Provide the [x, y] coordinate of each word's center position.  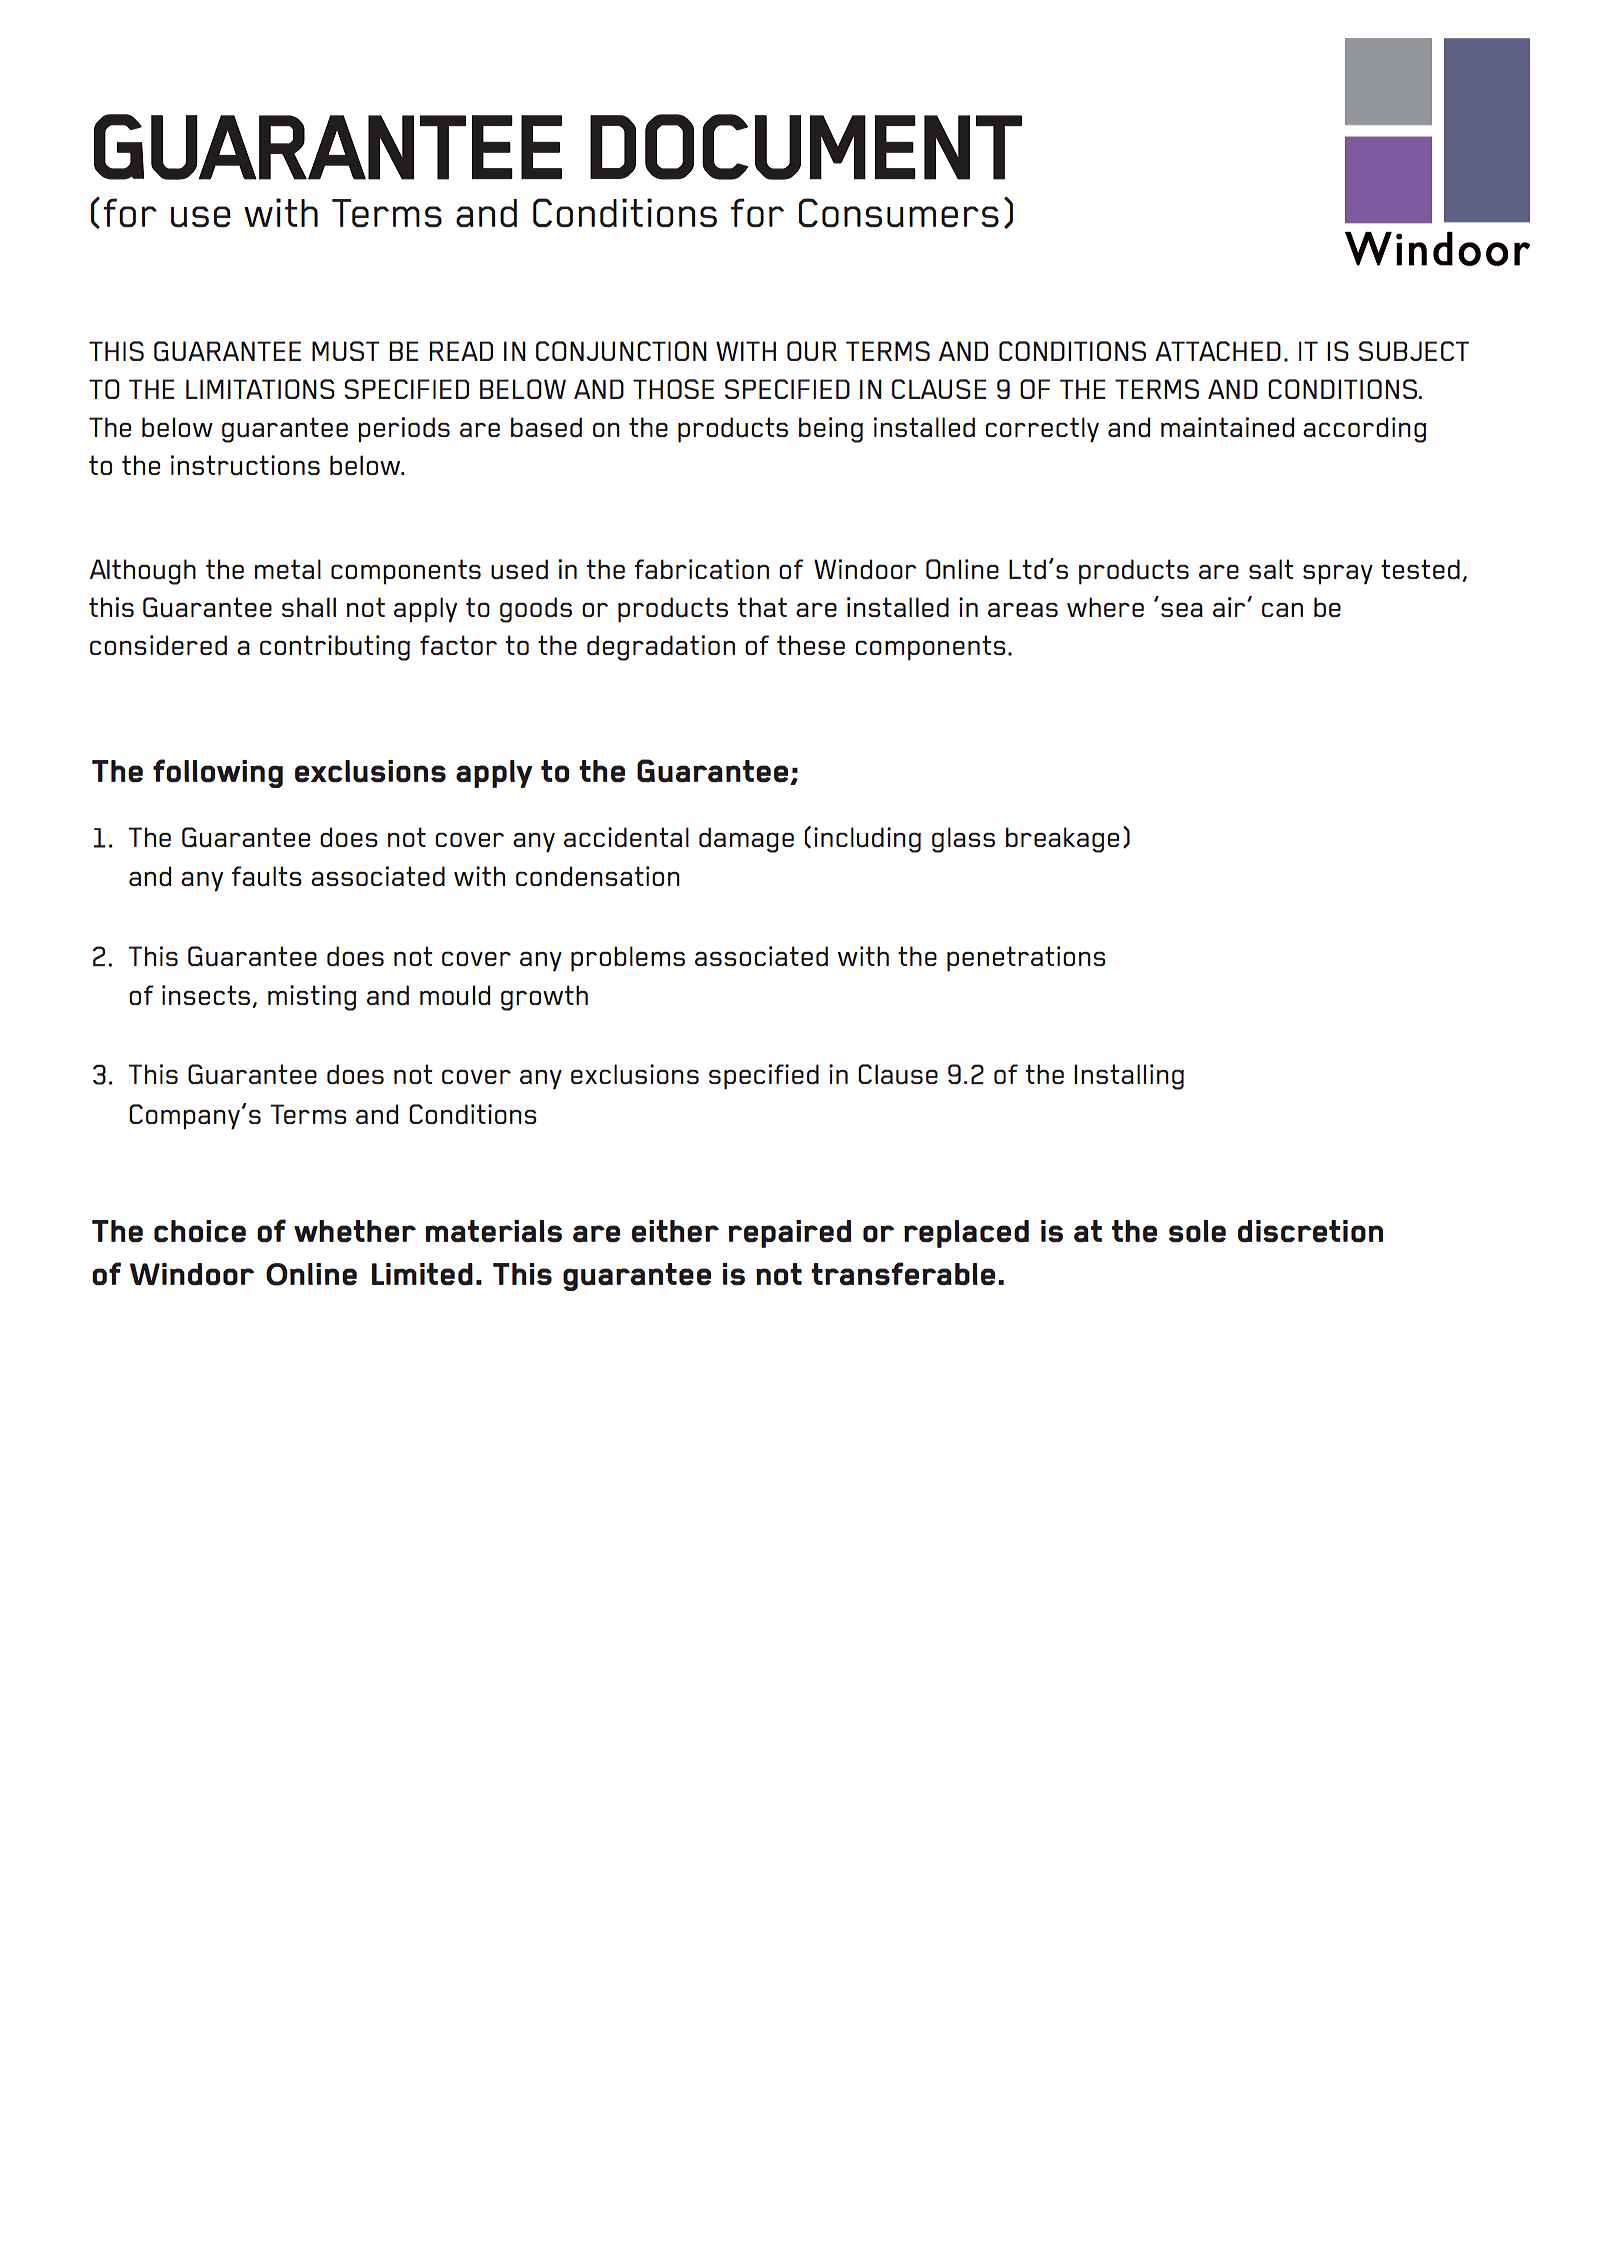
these [811, 645]
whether [355, 1231]
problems [628, 959]
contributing [335, 648]
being [831, 430]
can [1282, 609]
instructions [245, 465]
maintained [1227, 427]
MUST [346, 351]
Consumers [899, 213]
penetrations [1026, 959]
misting [312, 998]
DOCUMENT [806, 147]
